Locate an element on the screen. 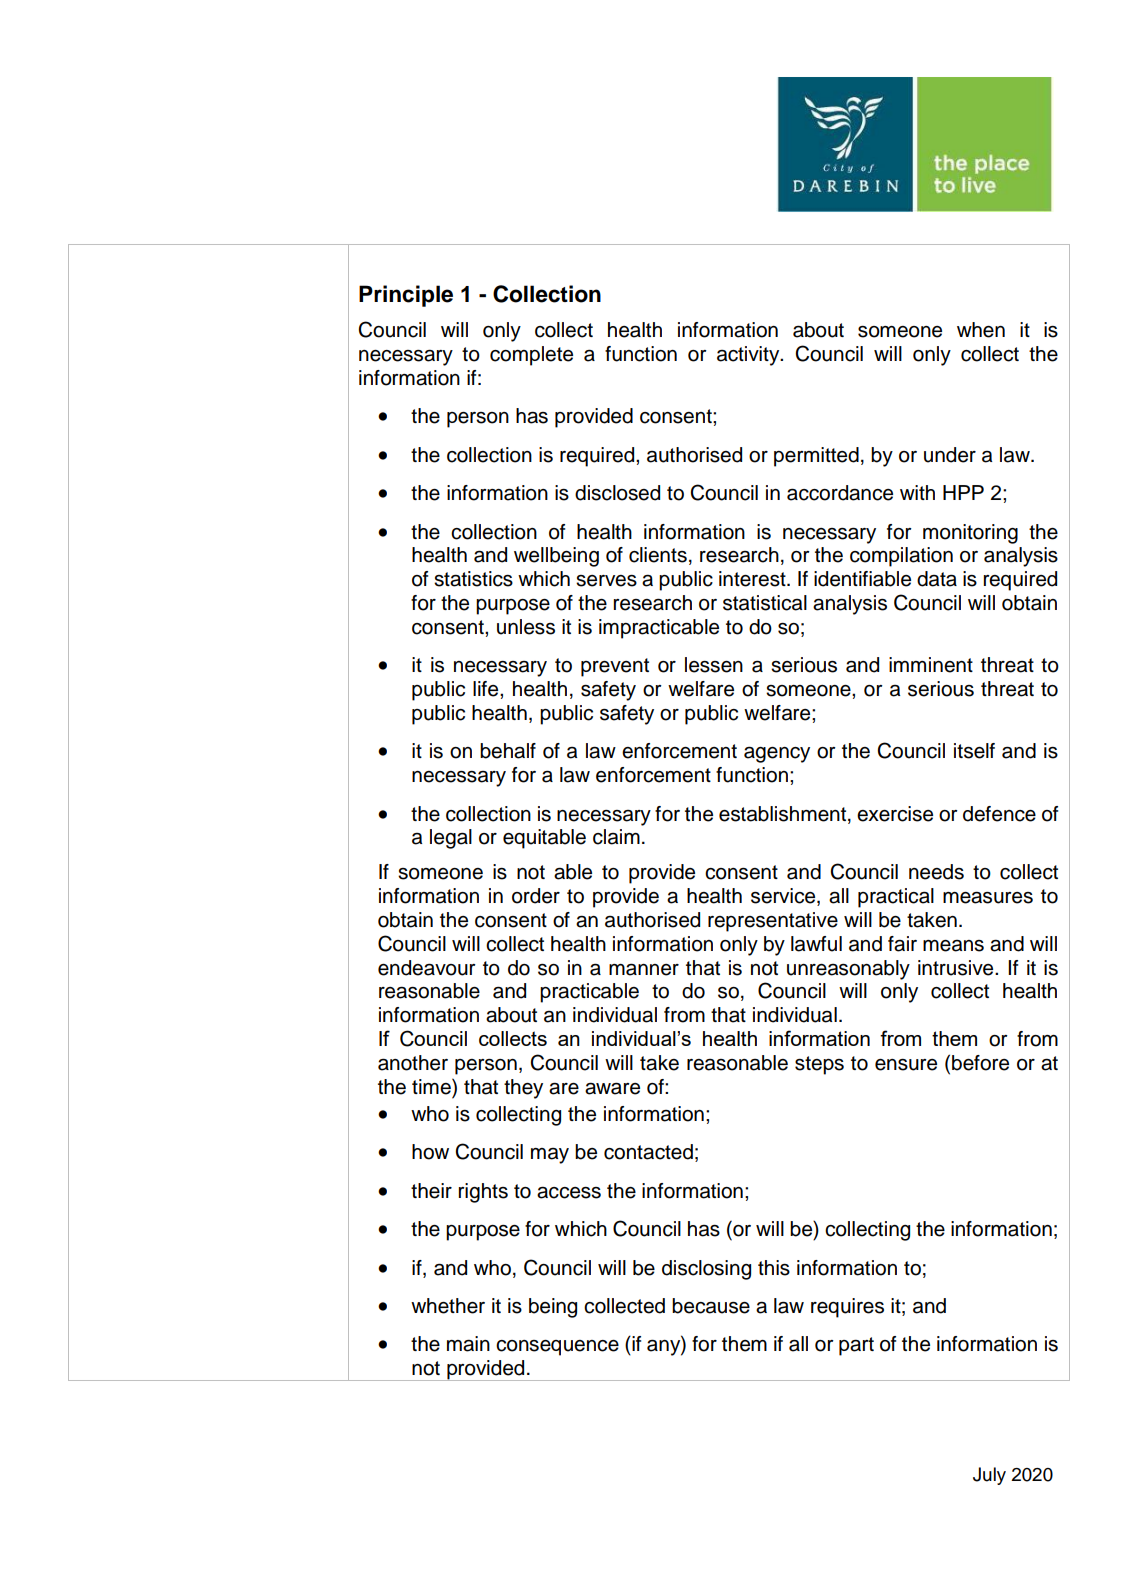 The width and height of the screenshot is (1121, 1585). when is located at coordinates (981, 330).
